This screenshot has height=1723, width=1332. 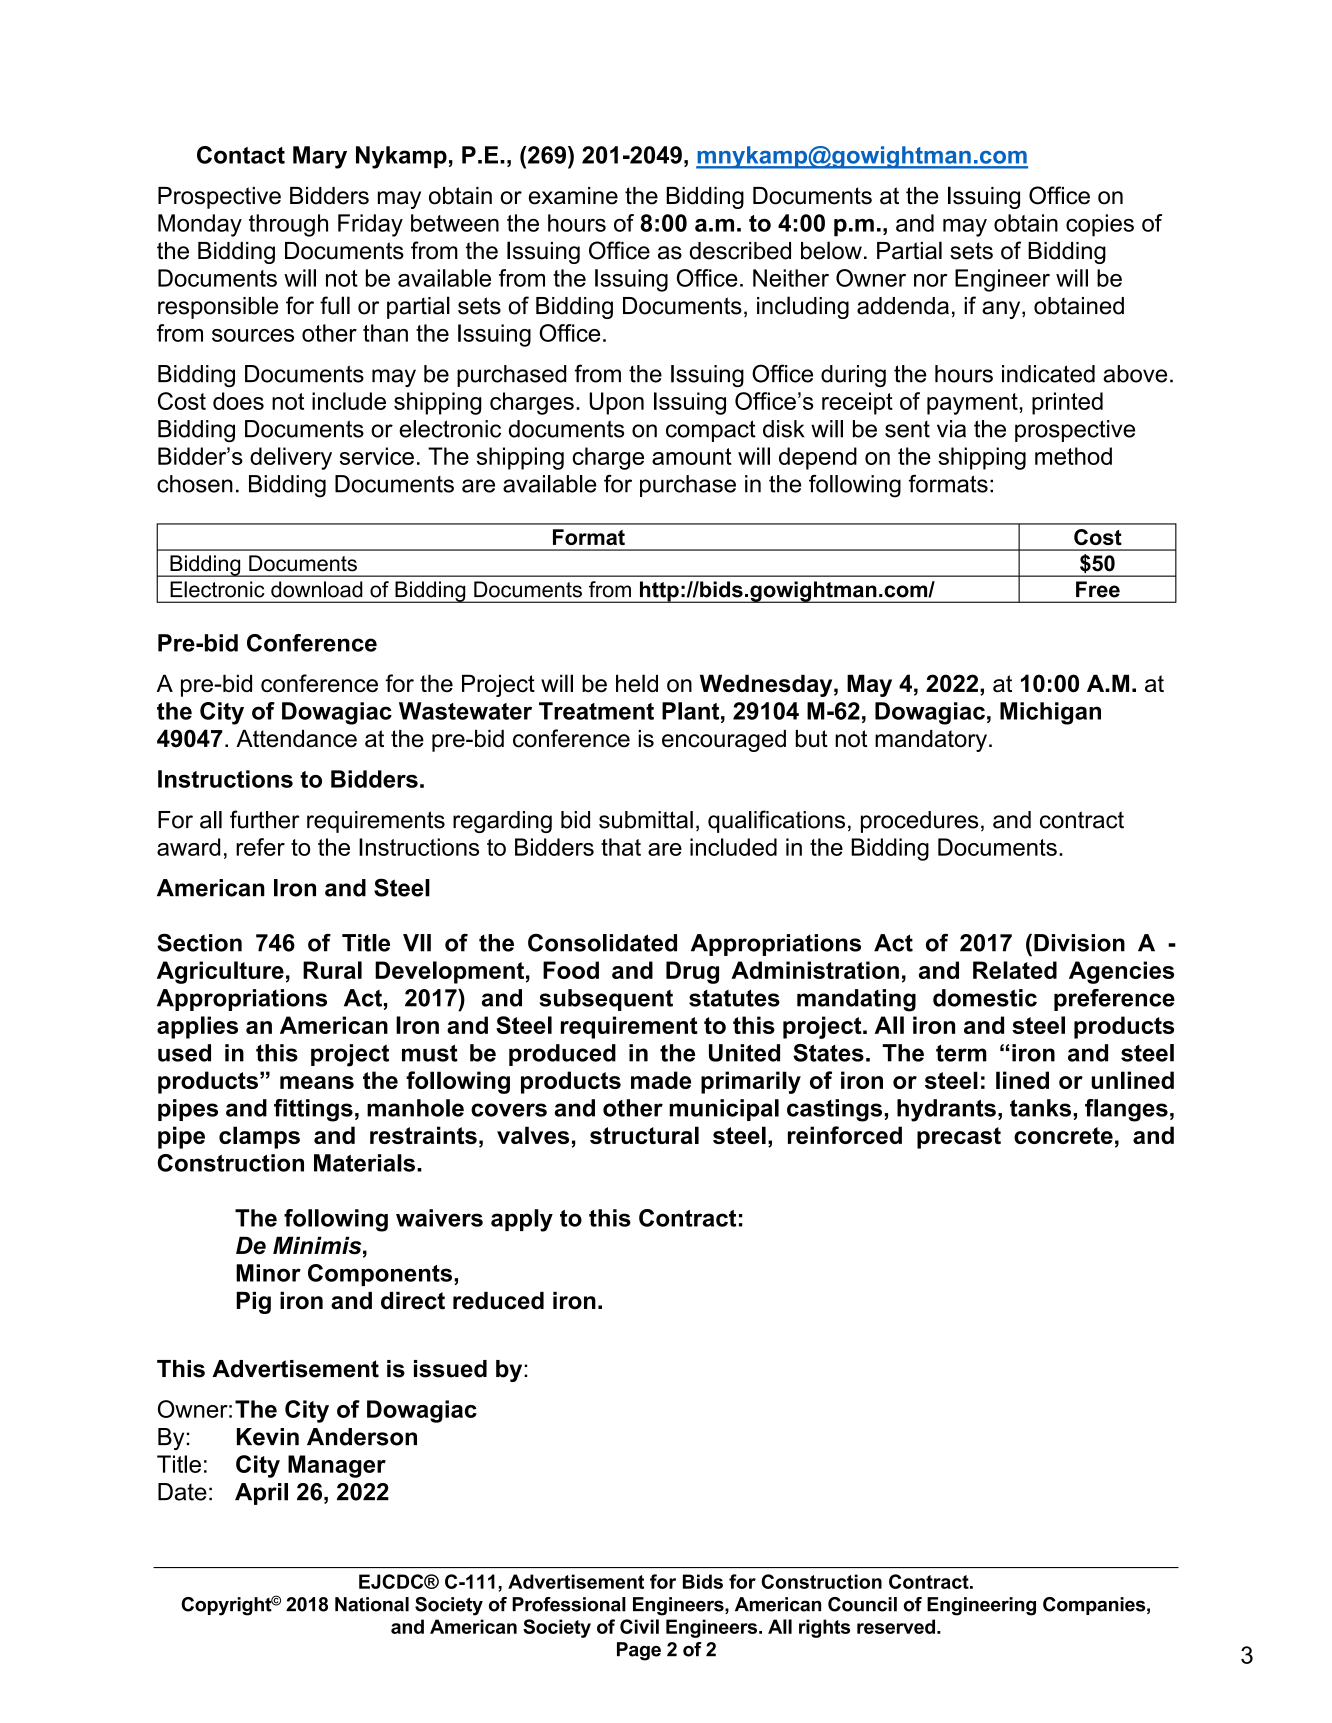 I want to click on Civil, so click(x=639, y=1626).
